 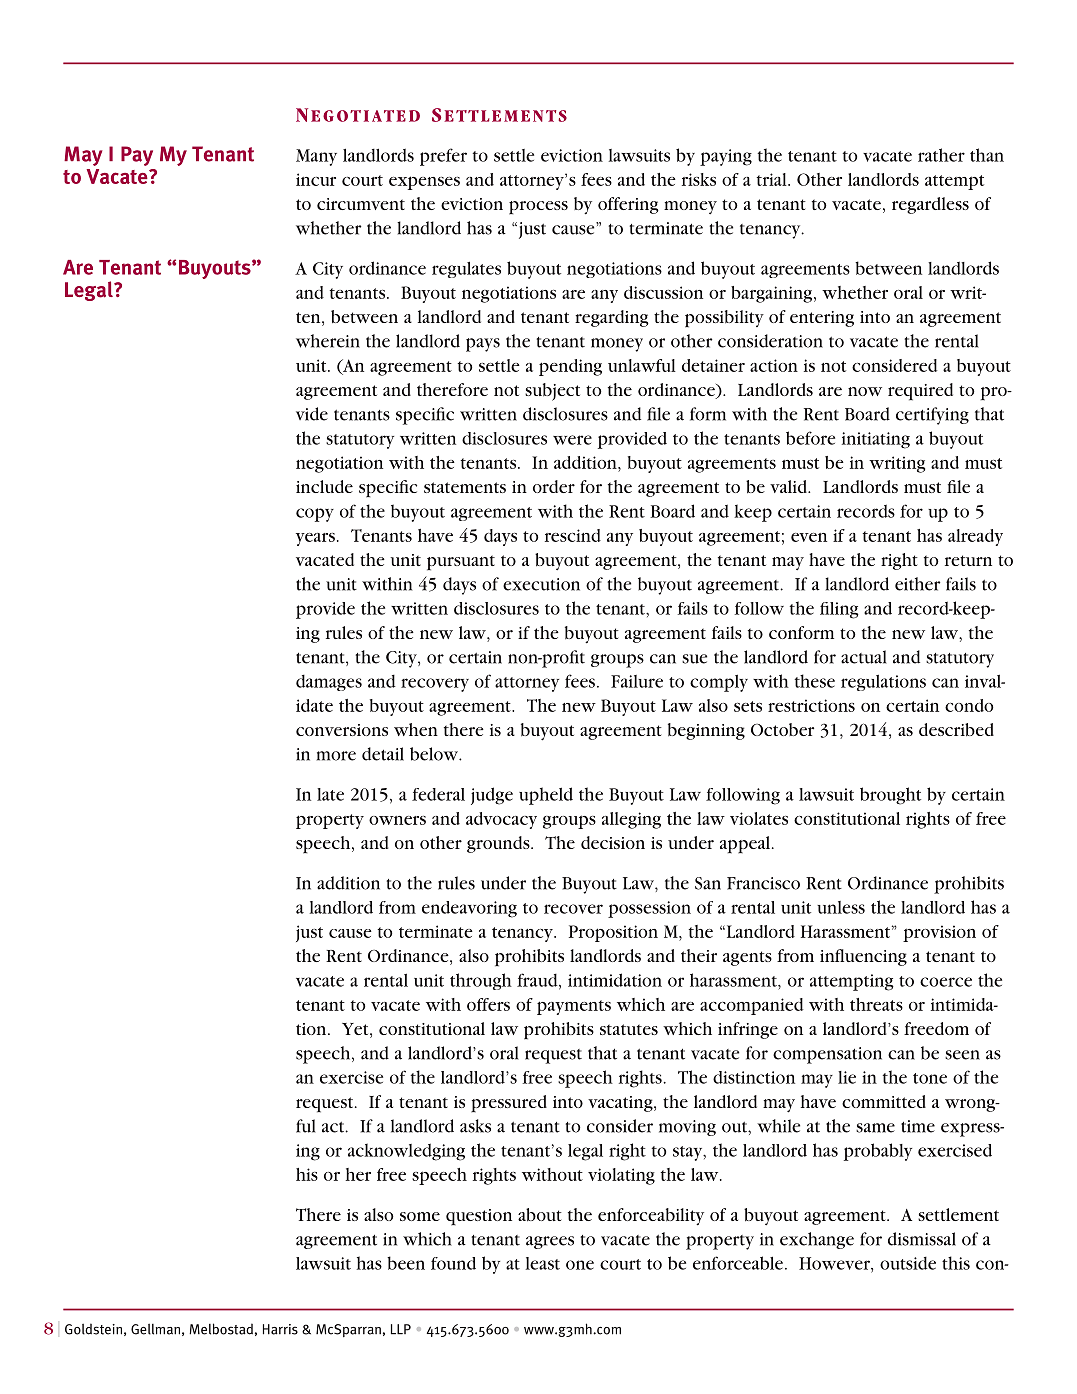 I want to click on regardless, so click(x=930, y=205).
